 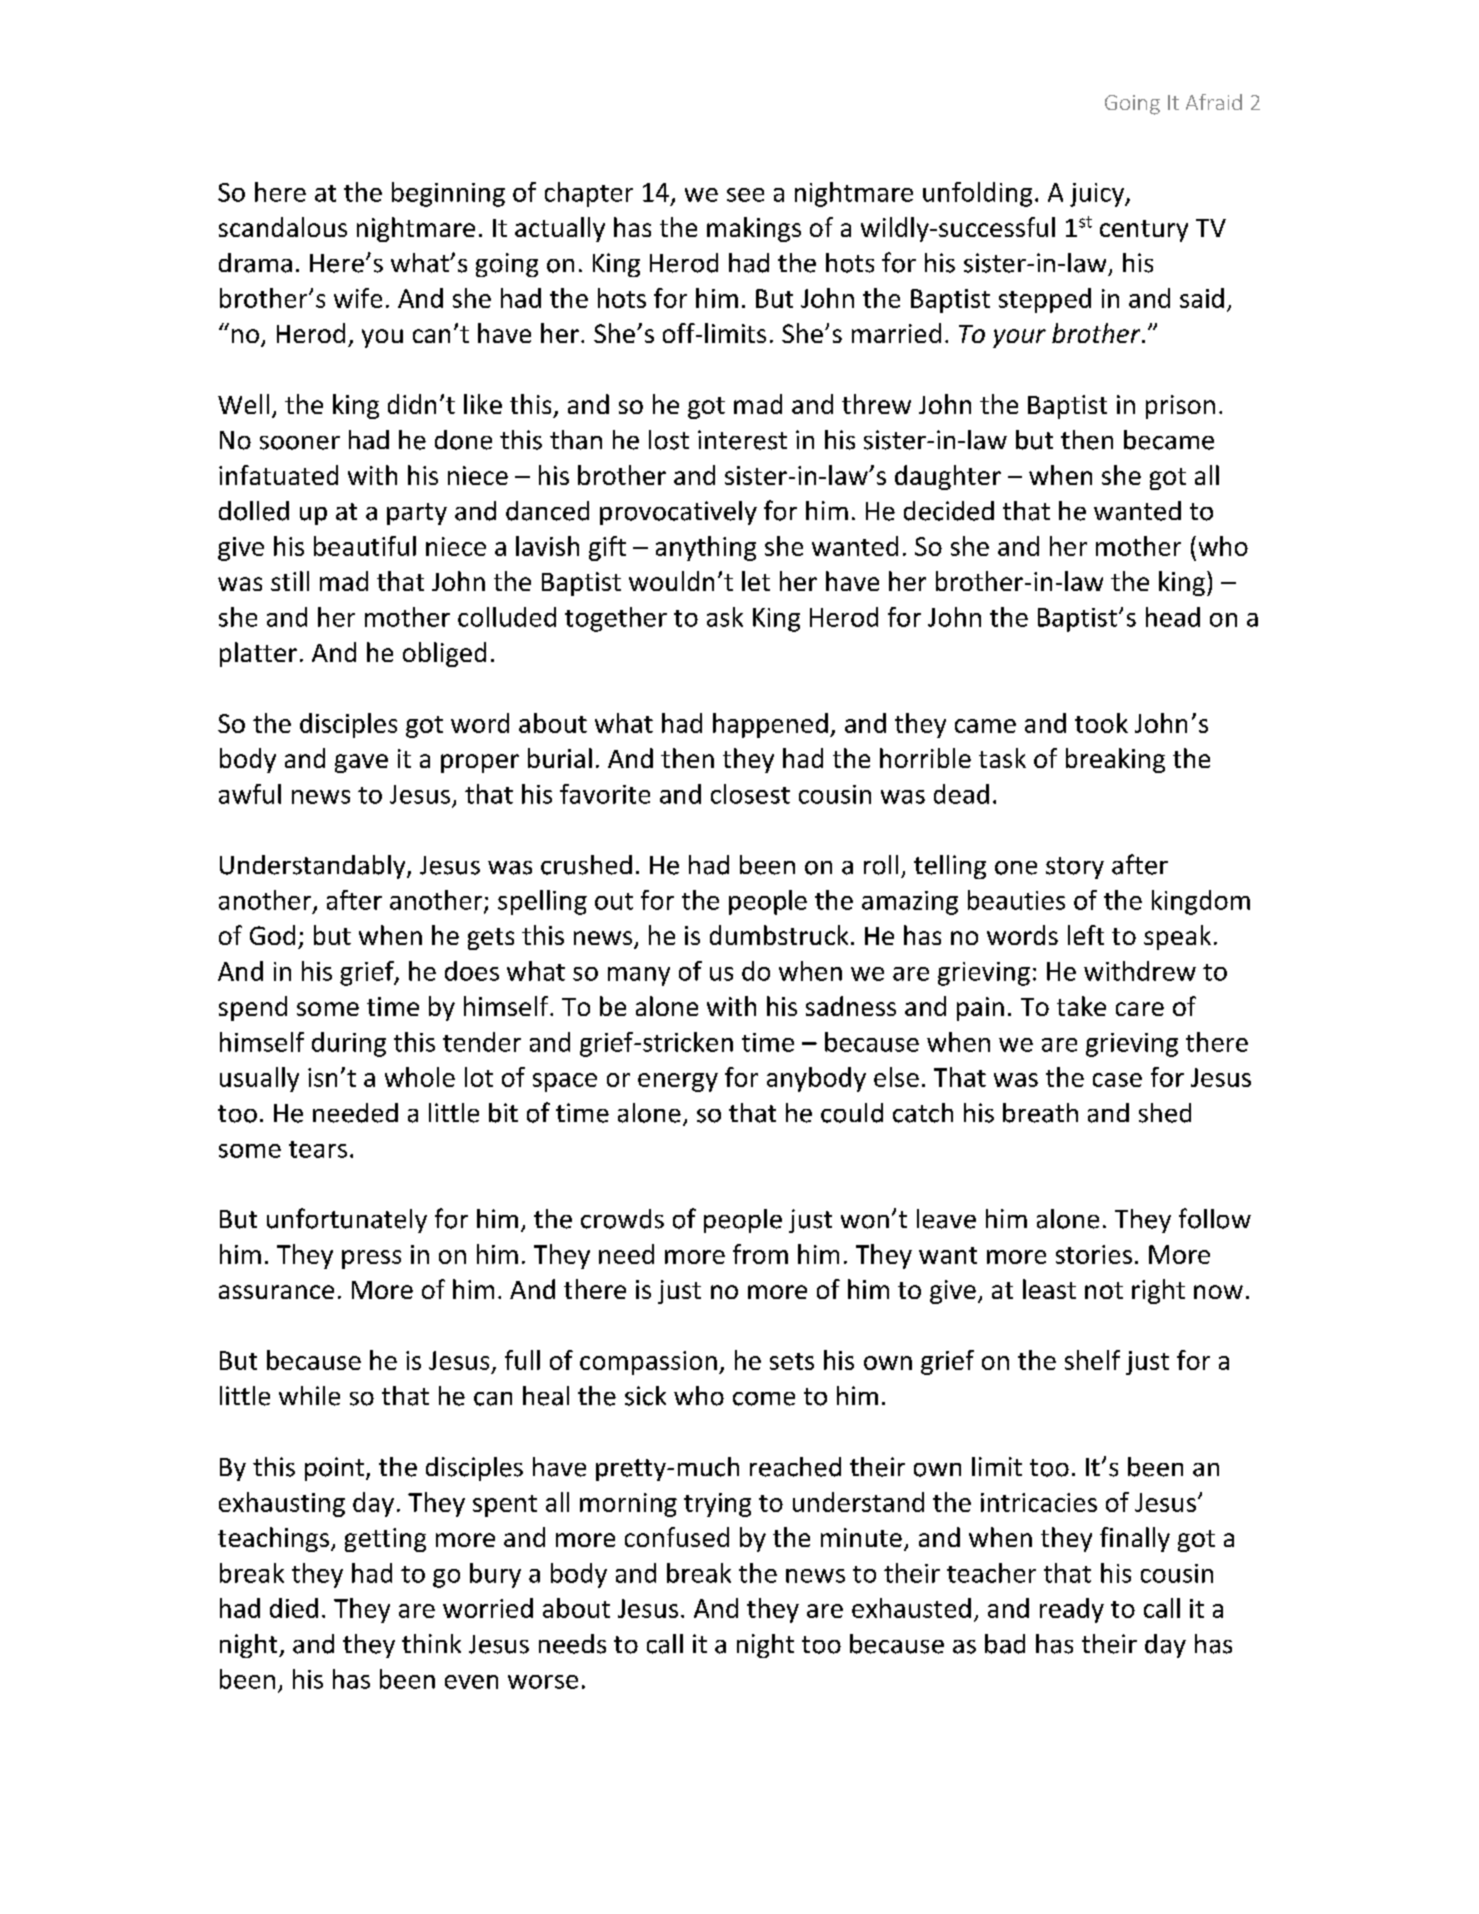 I want to click on head, so click(x=1173, y=617).
